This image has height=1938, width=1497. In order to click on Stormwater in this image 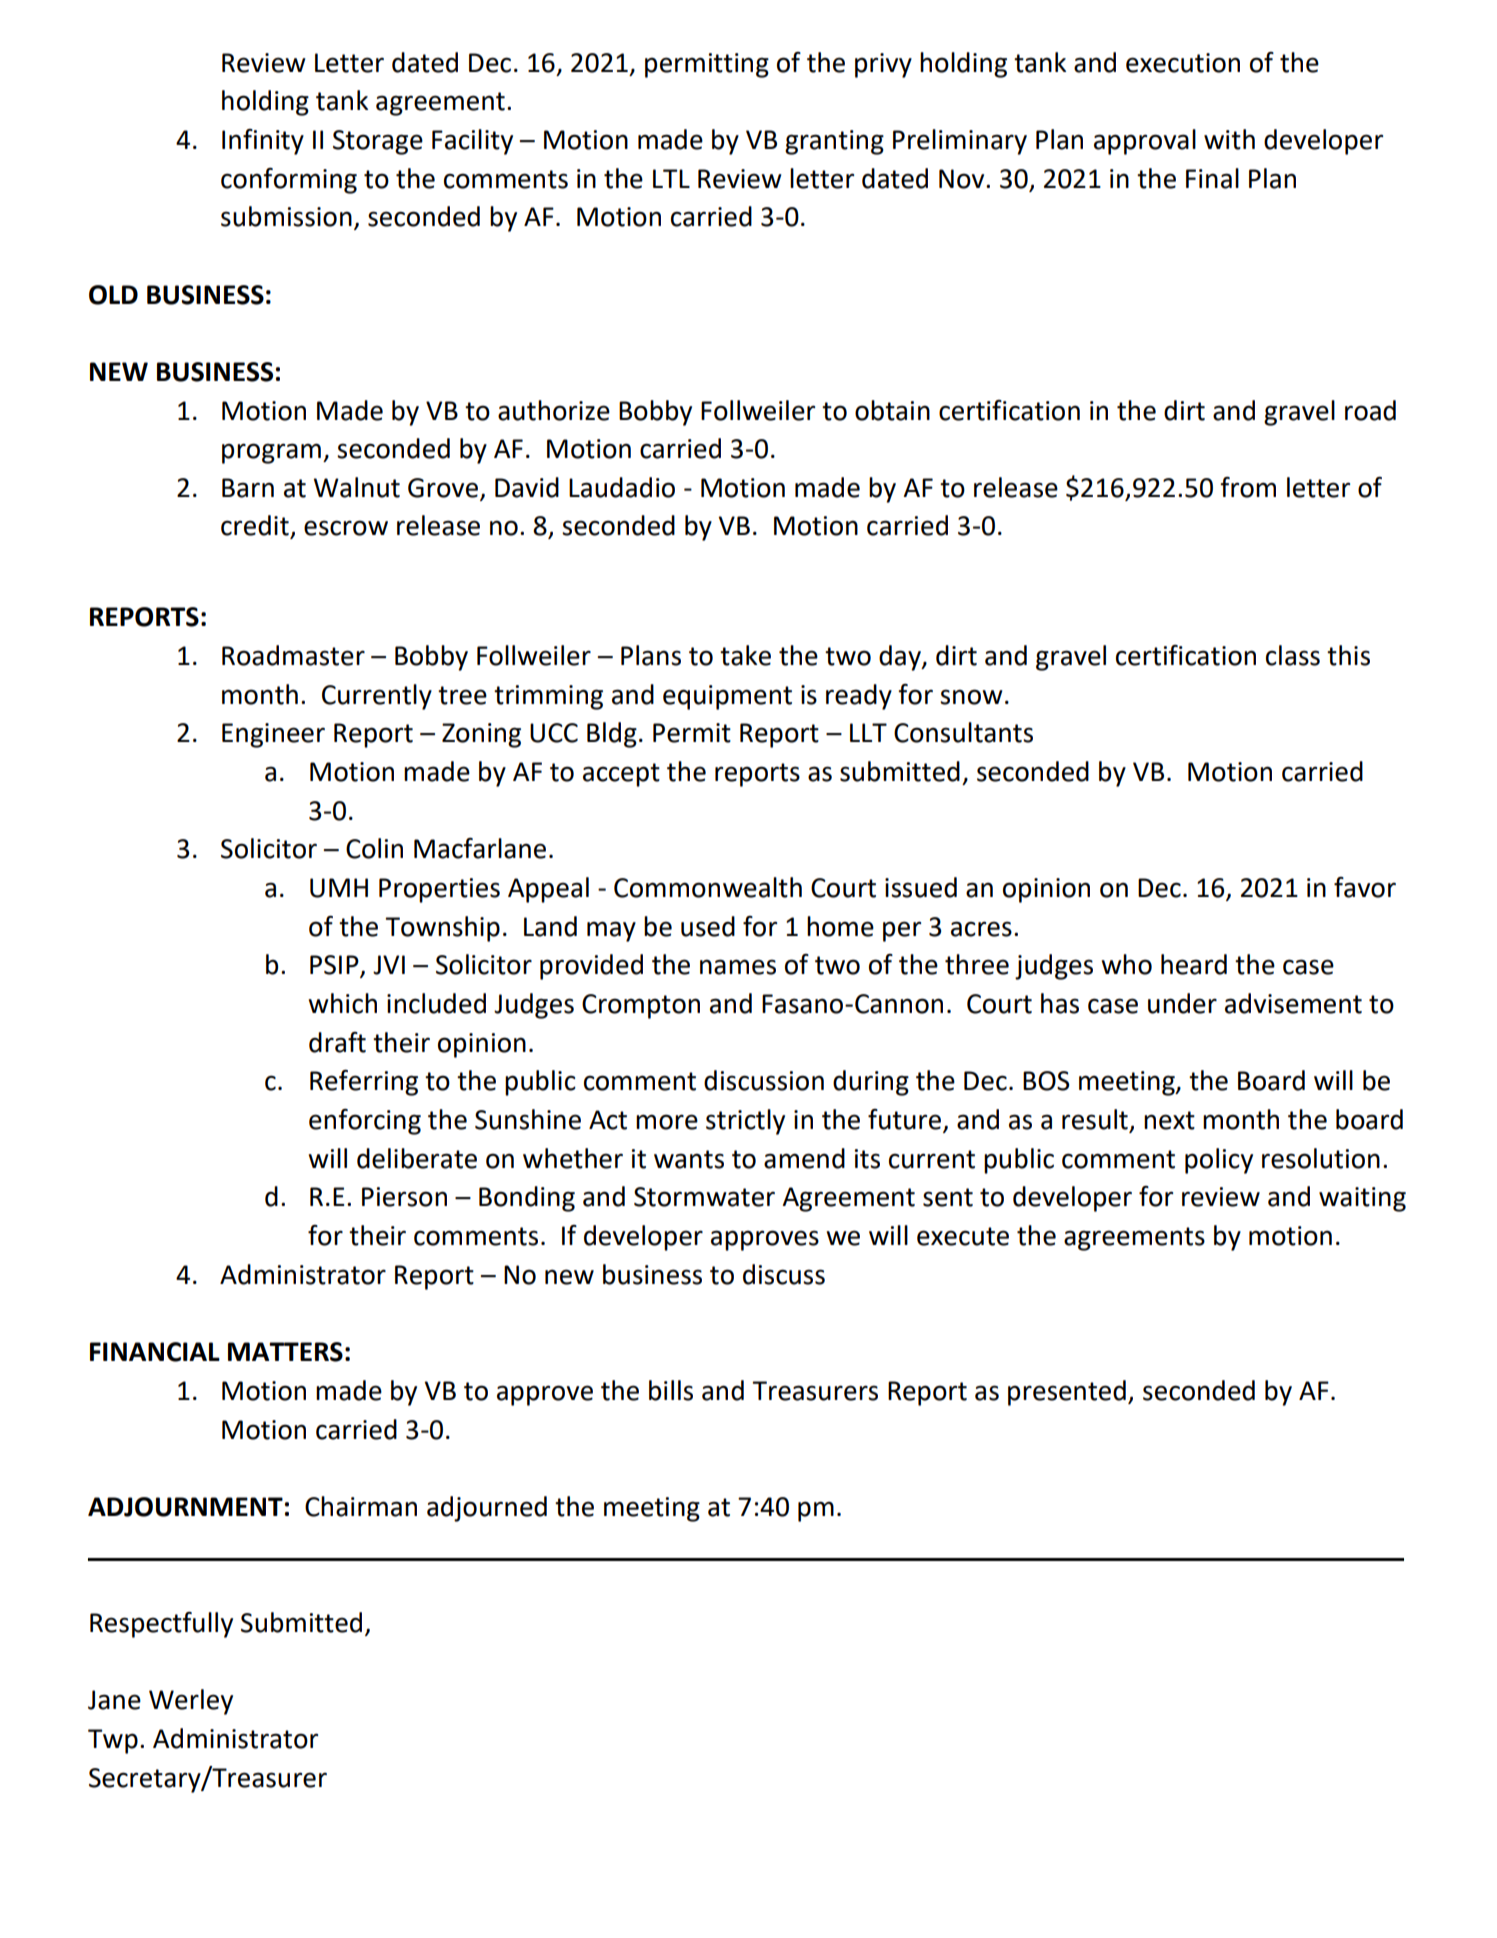, I will do `click(704, 1197)`.
